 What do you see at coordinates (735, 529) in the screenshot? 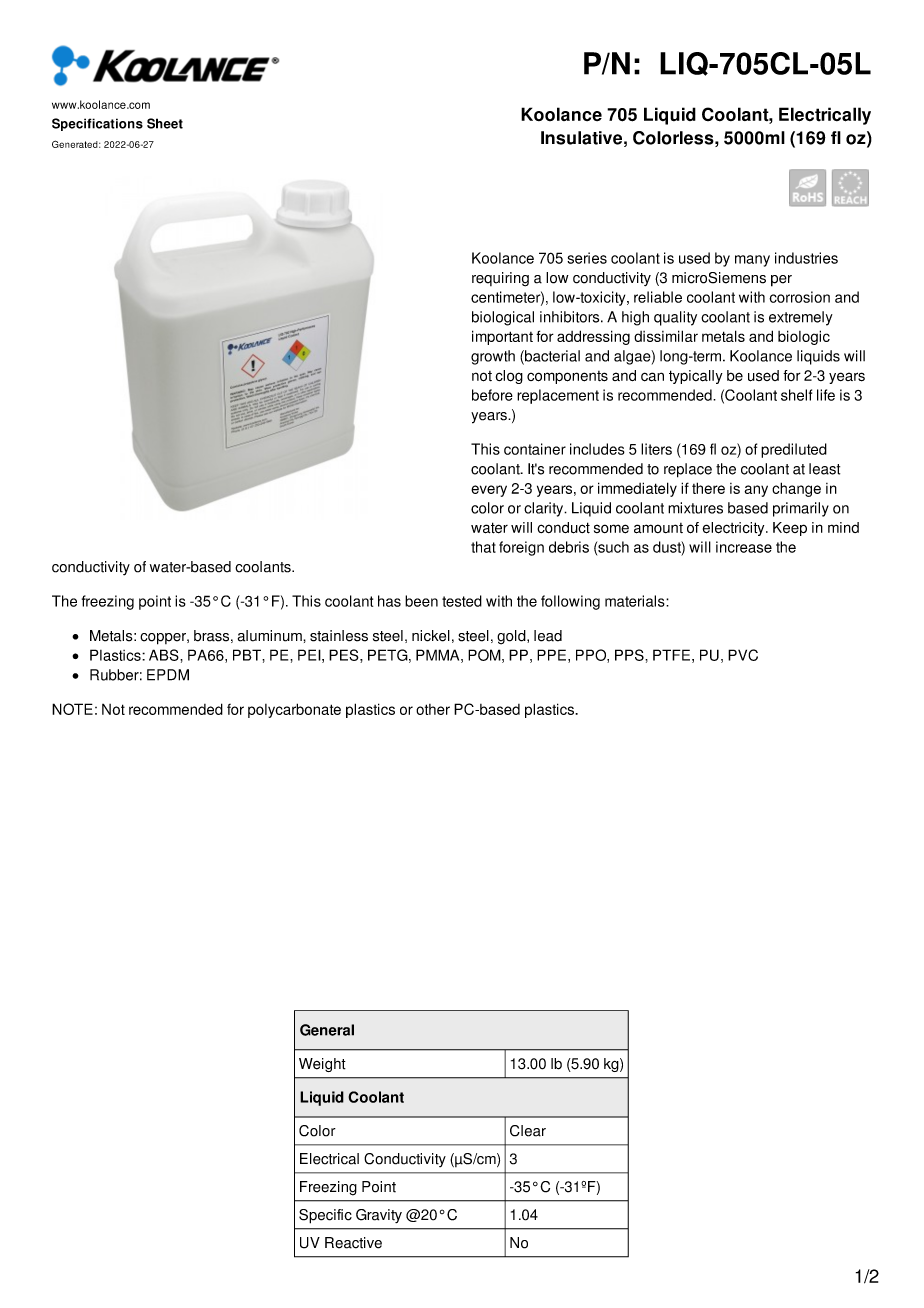
I see `electricity` at bounding box center [735, 529].
